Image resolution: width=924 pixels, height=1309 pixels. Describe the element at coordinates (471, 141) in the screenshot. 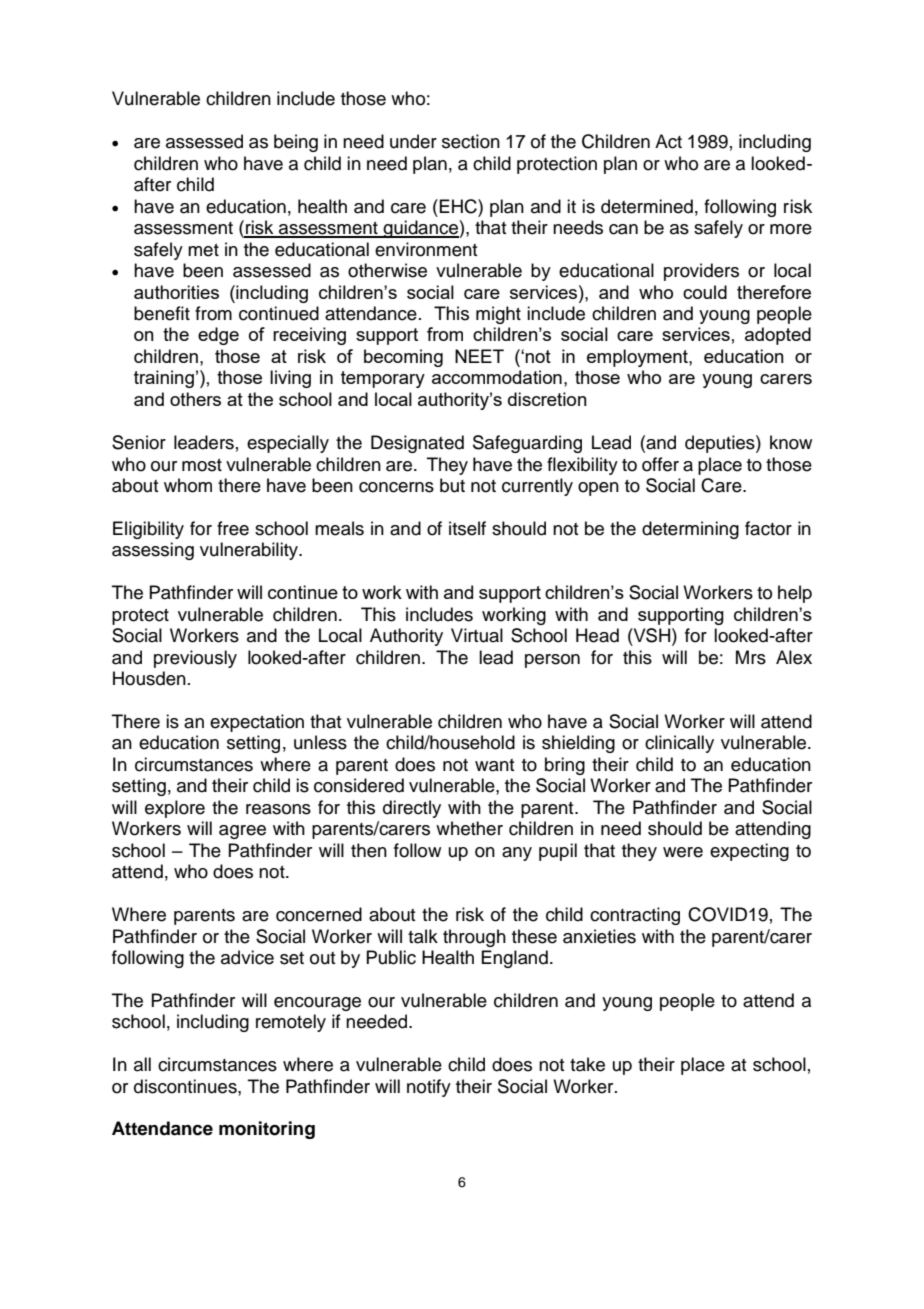

I see `section` at that location.
